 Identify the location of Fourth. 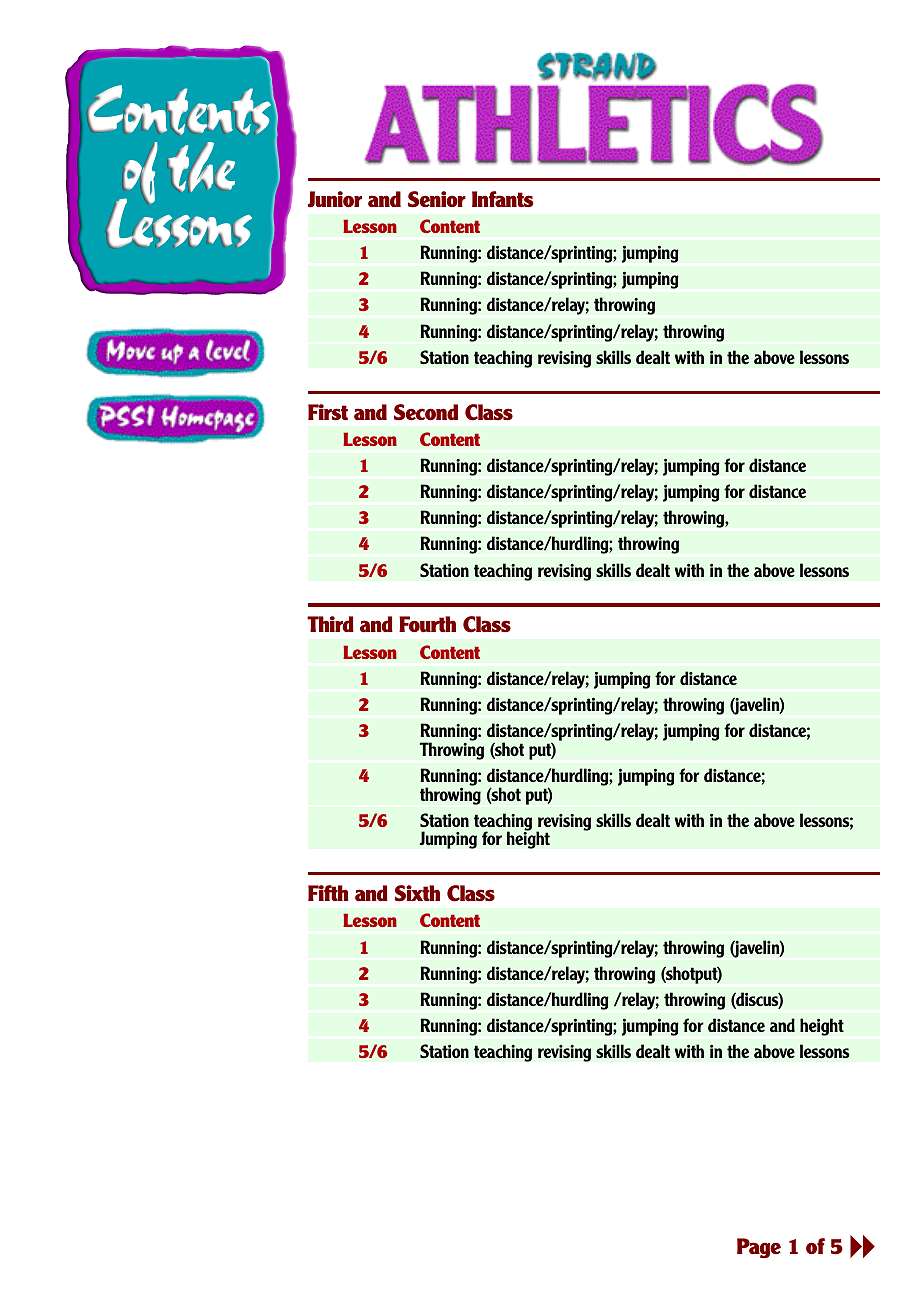
(427, 624).
